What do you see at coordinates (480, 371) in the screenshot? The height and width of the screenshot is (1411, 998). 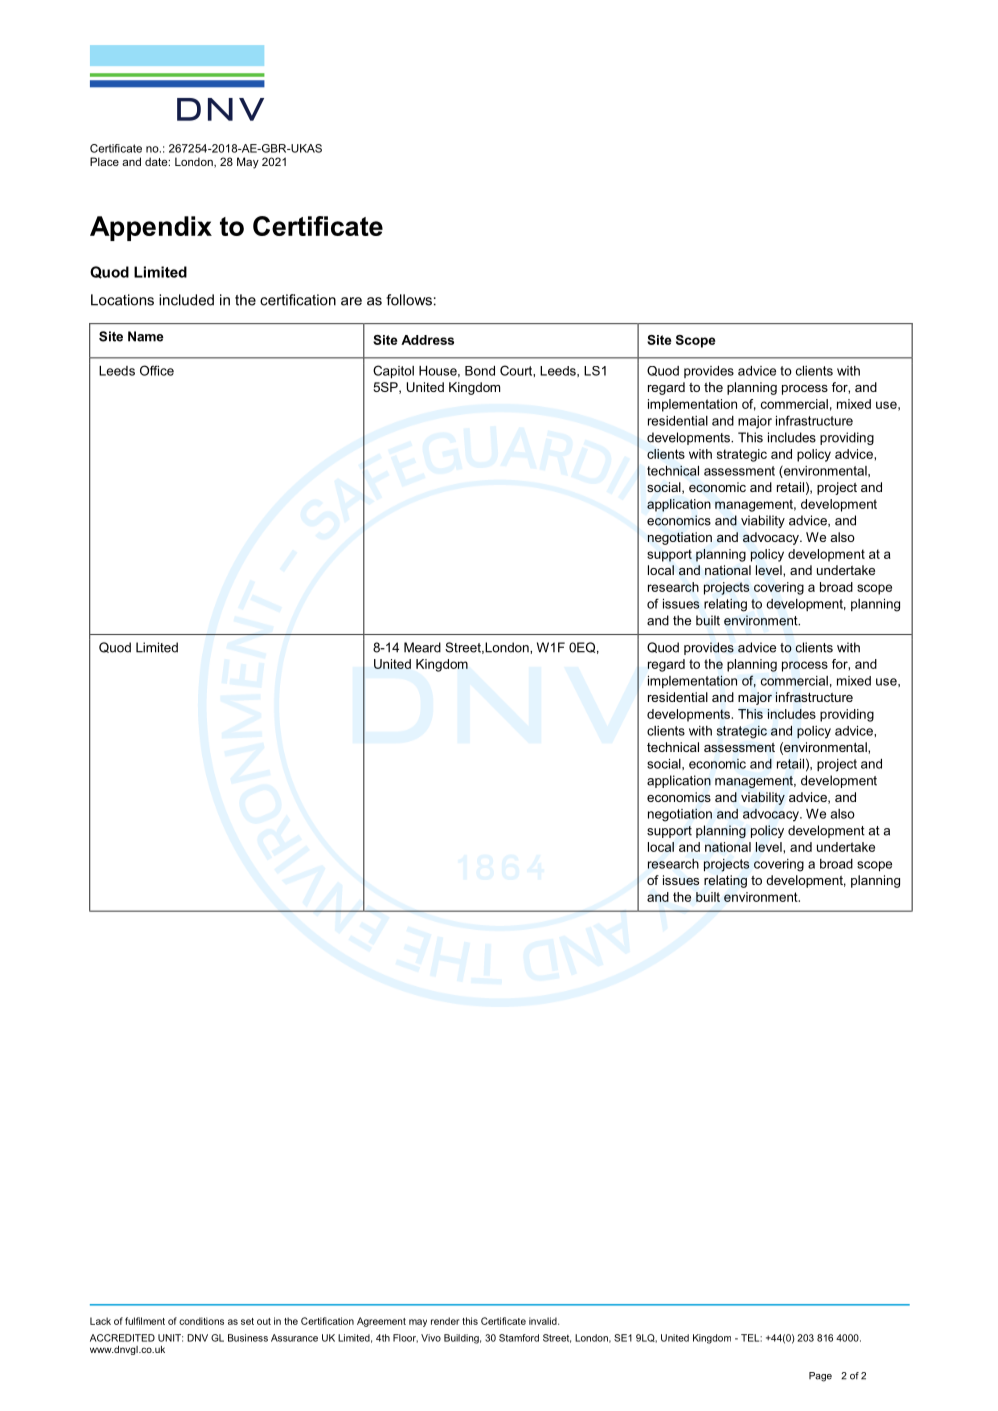 I see `Bond` at bounding box center [480, 371].
